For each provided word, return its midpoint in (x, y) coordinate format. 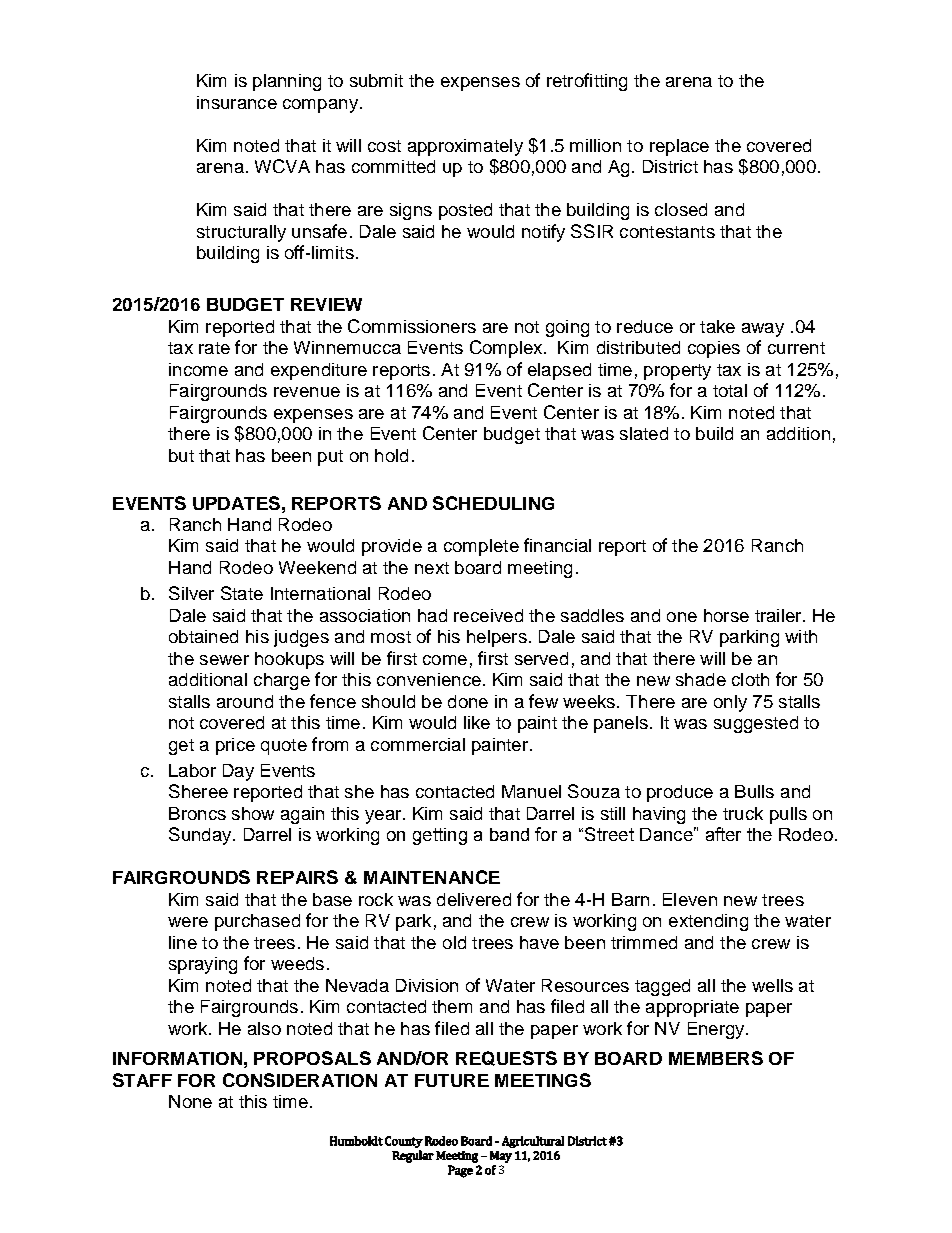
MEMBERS (716, 1058)
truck (743, 813)
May (501, 1157)
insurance (237, 102)
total (730, 390)
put (330, 458)
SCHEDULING (493, 503)
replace (679, 147)
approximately (465, 147)
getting (440, 836)
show (253, 813)
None (190, 1101)
